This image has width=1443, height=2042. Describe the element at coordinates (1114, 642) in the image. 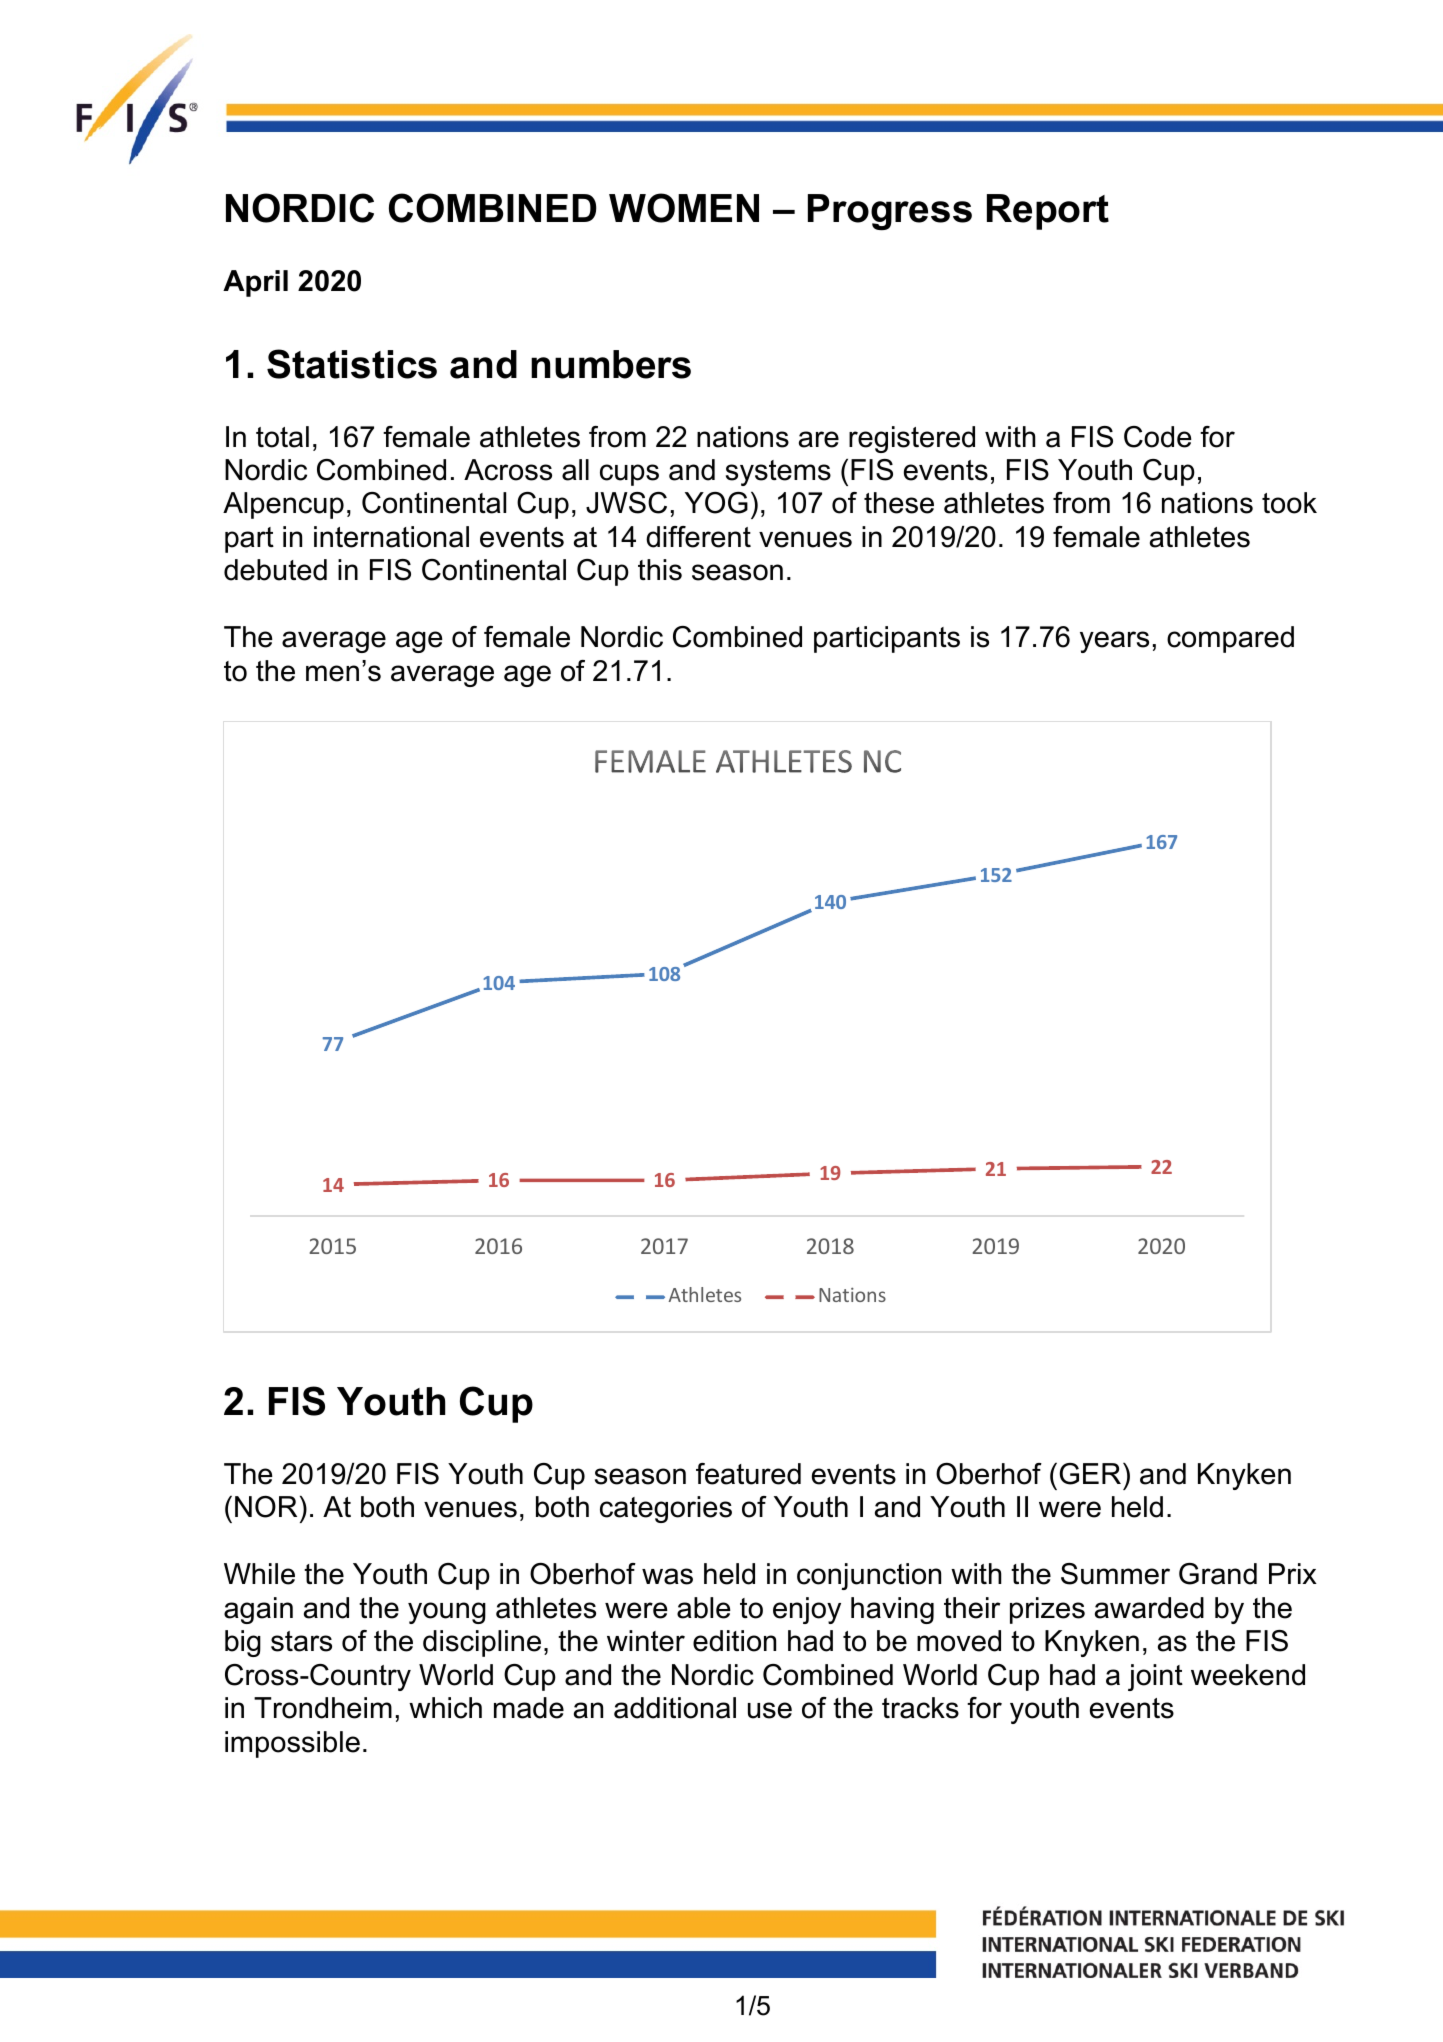

I see `years` at that location.
